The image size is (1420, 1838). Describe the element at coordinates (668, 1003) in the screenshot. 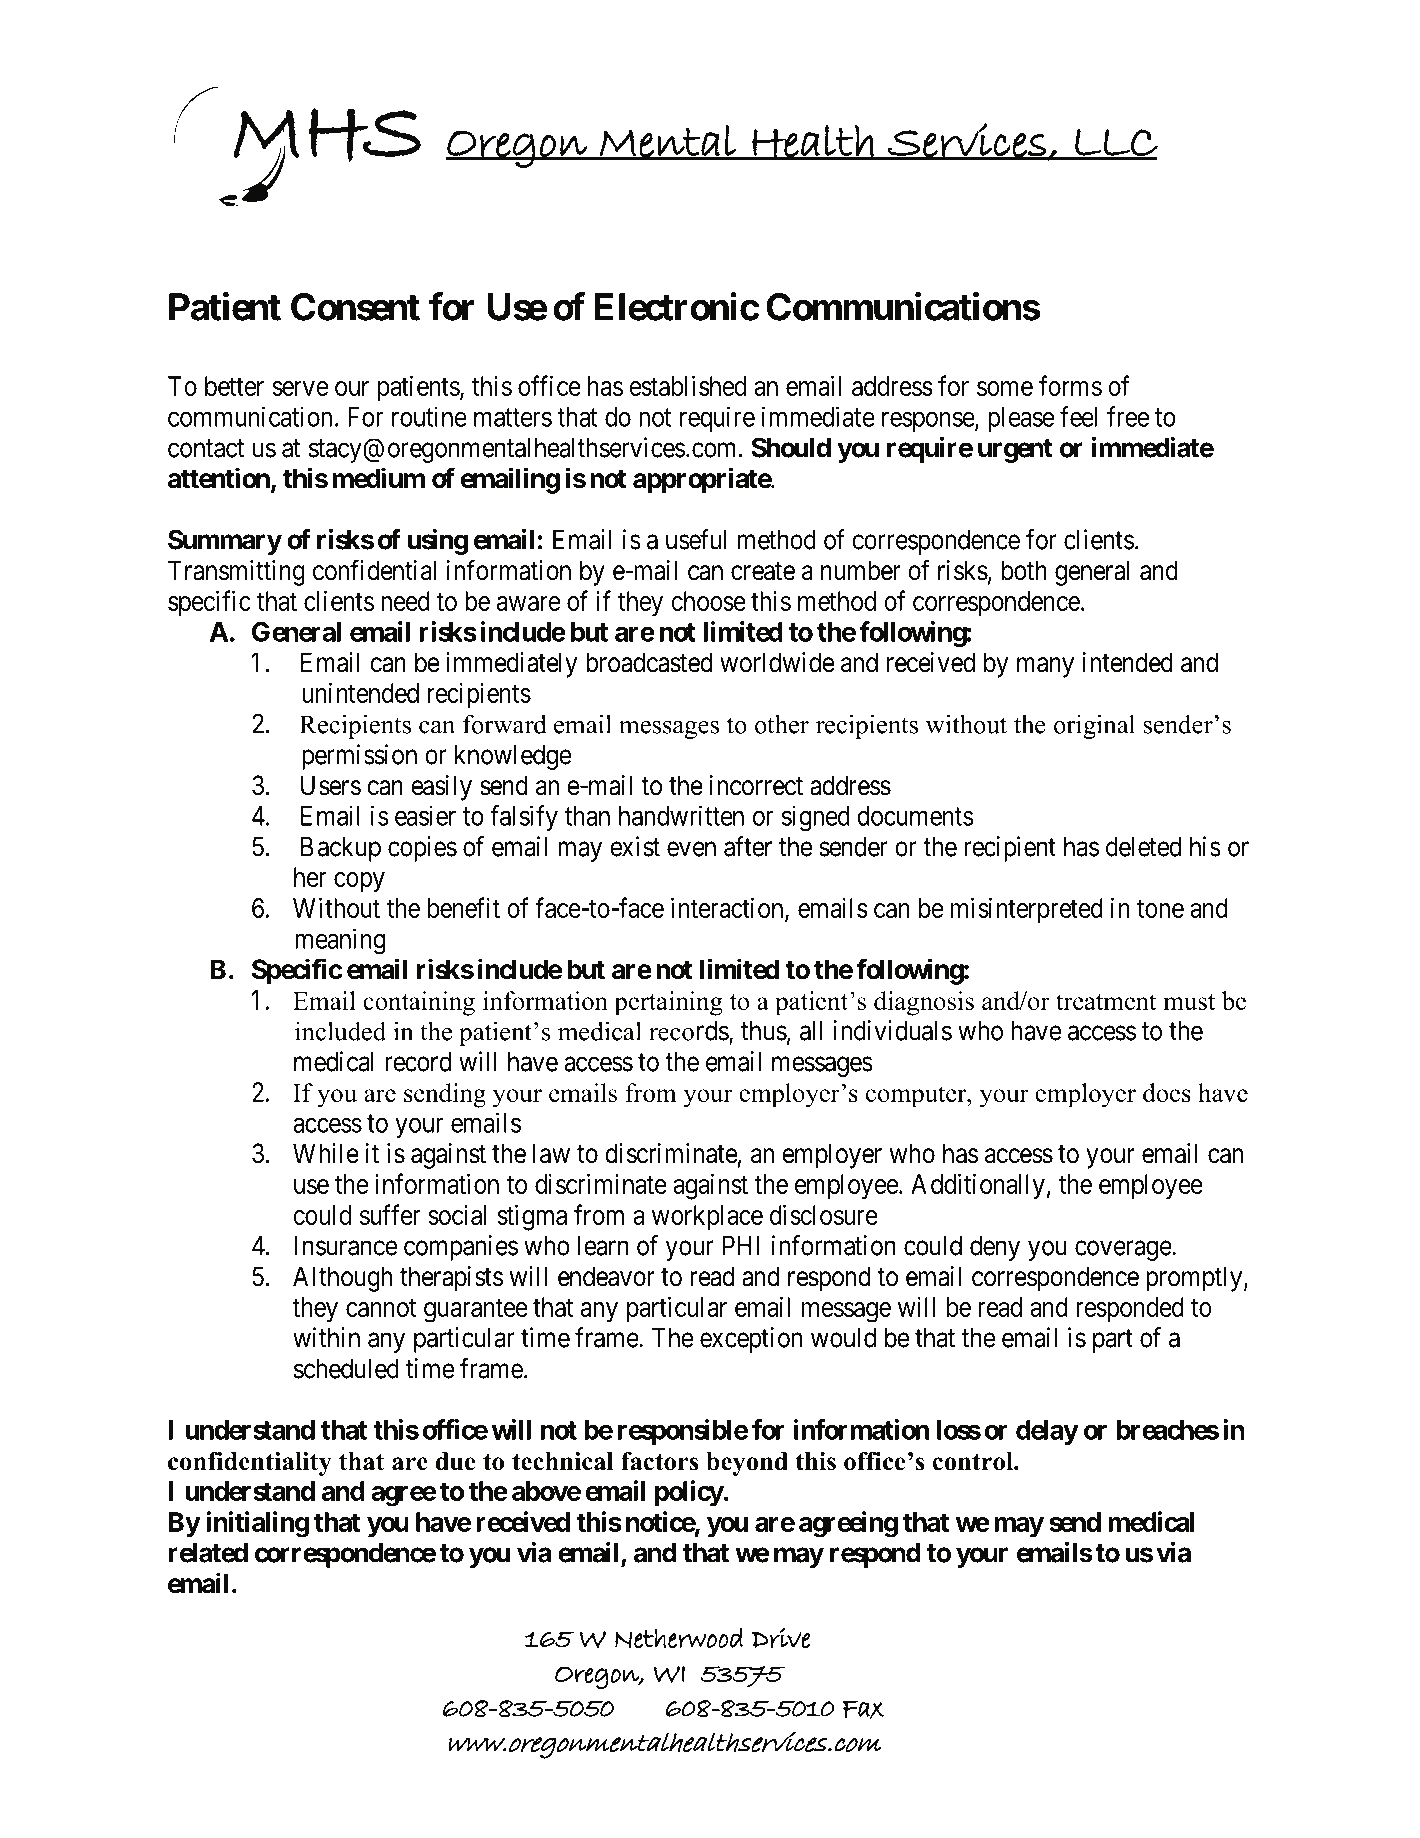

I see `pertaining` at that location.
